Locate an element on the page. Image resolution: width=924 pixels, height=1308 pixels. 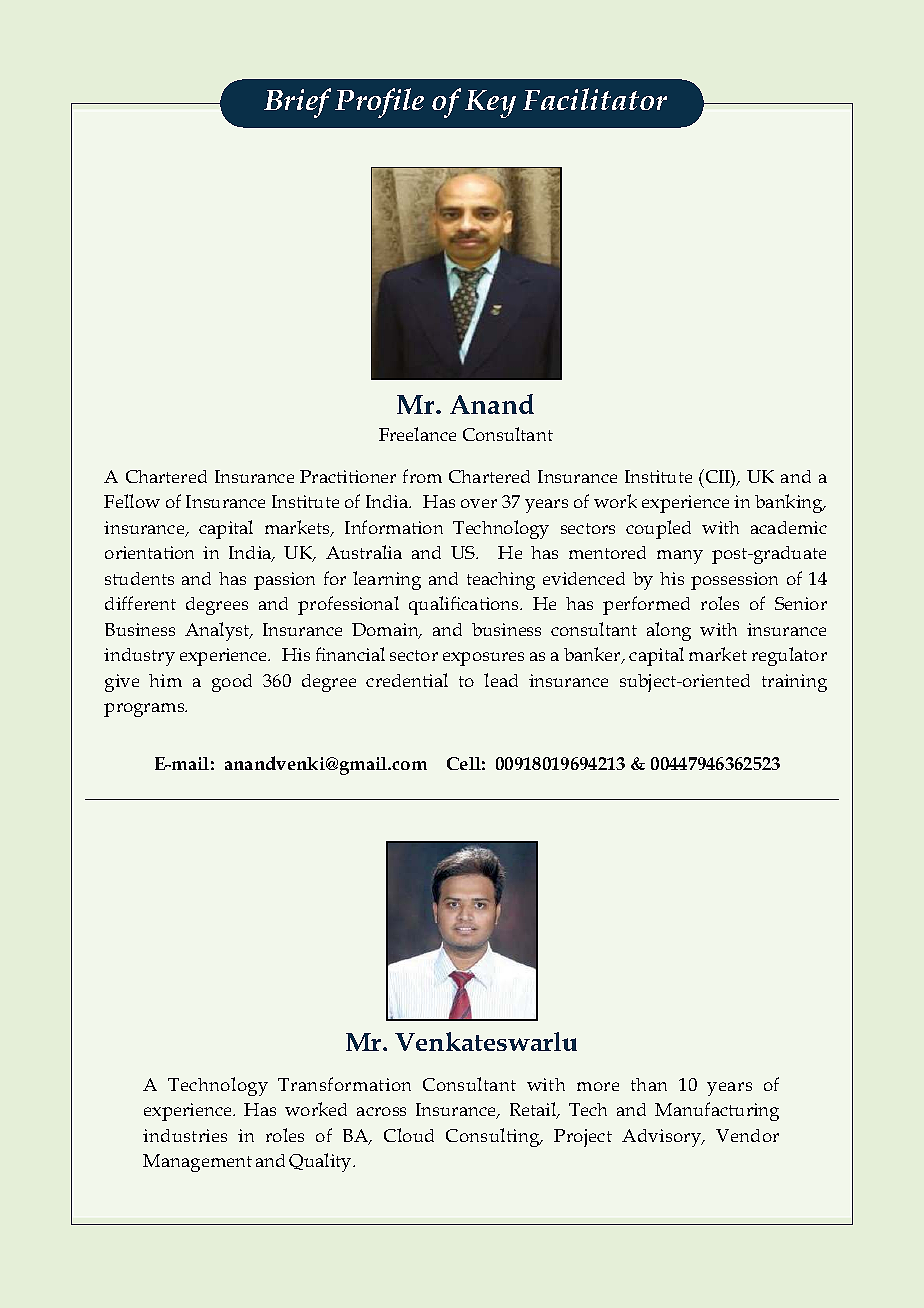
Fellow is located at coordinates (132, 501).
